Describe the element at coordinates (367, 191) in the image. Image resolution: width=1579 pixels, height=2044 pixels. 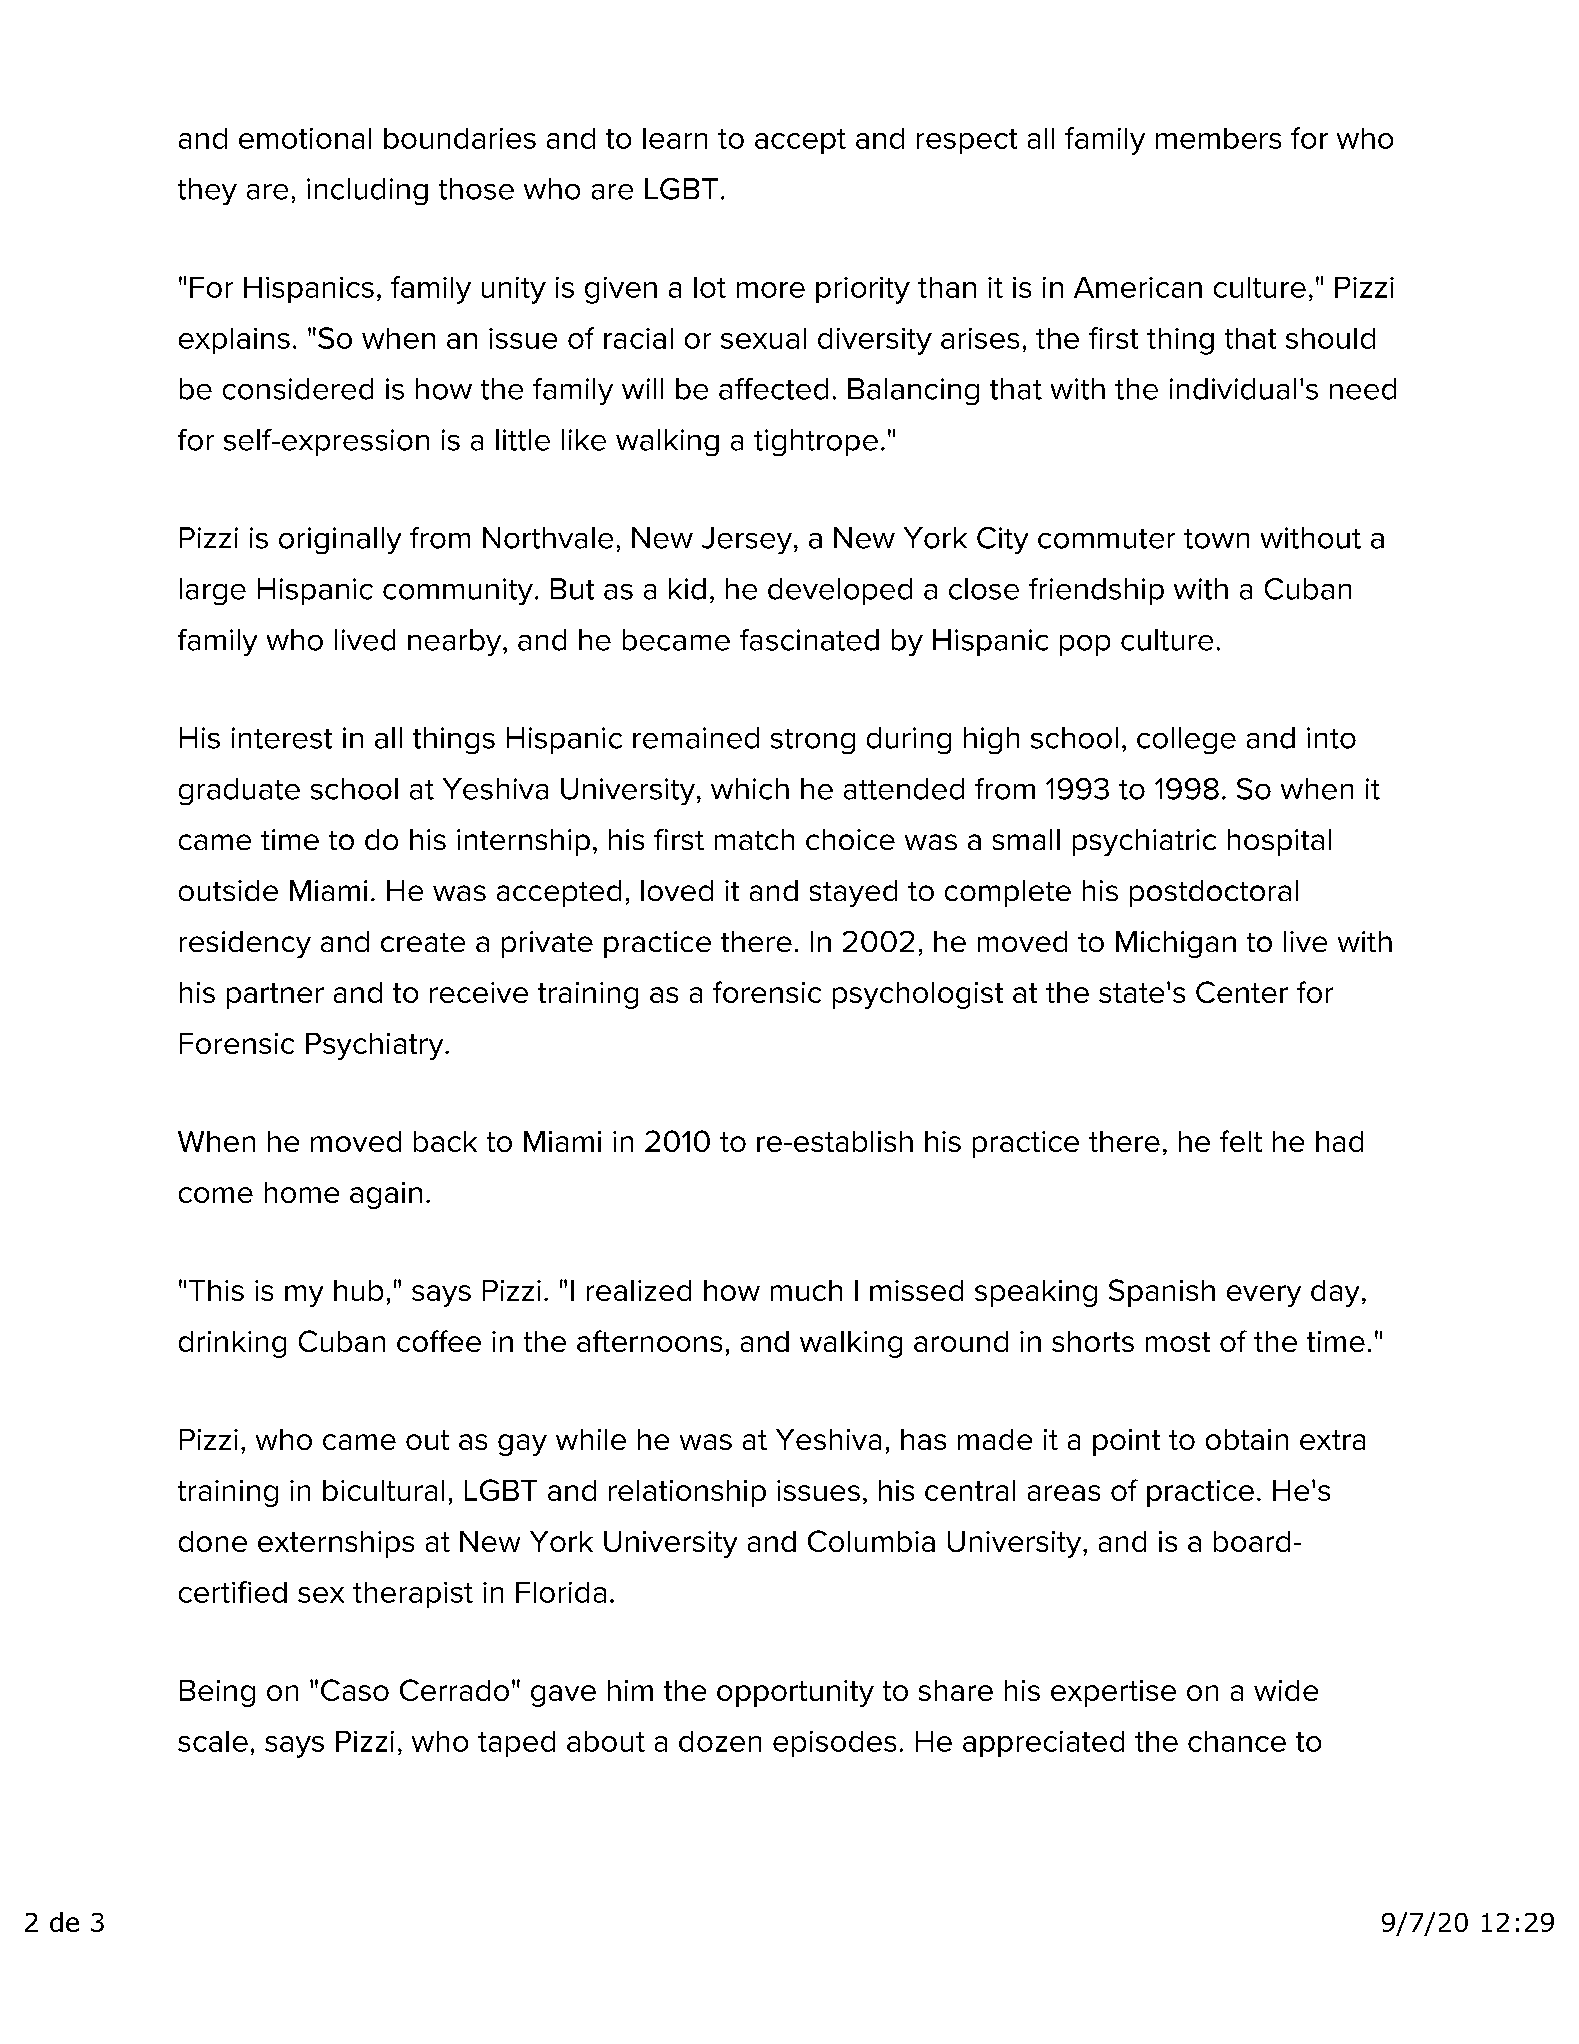
I see `including` at that location.
